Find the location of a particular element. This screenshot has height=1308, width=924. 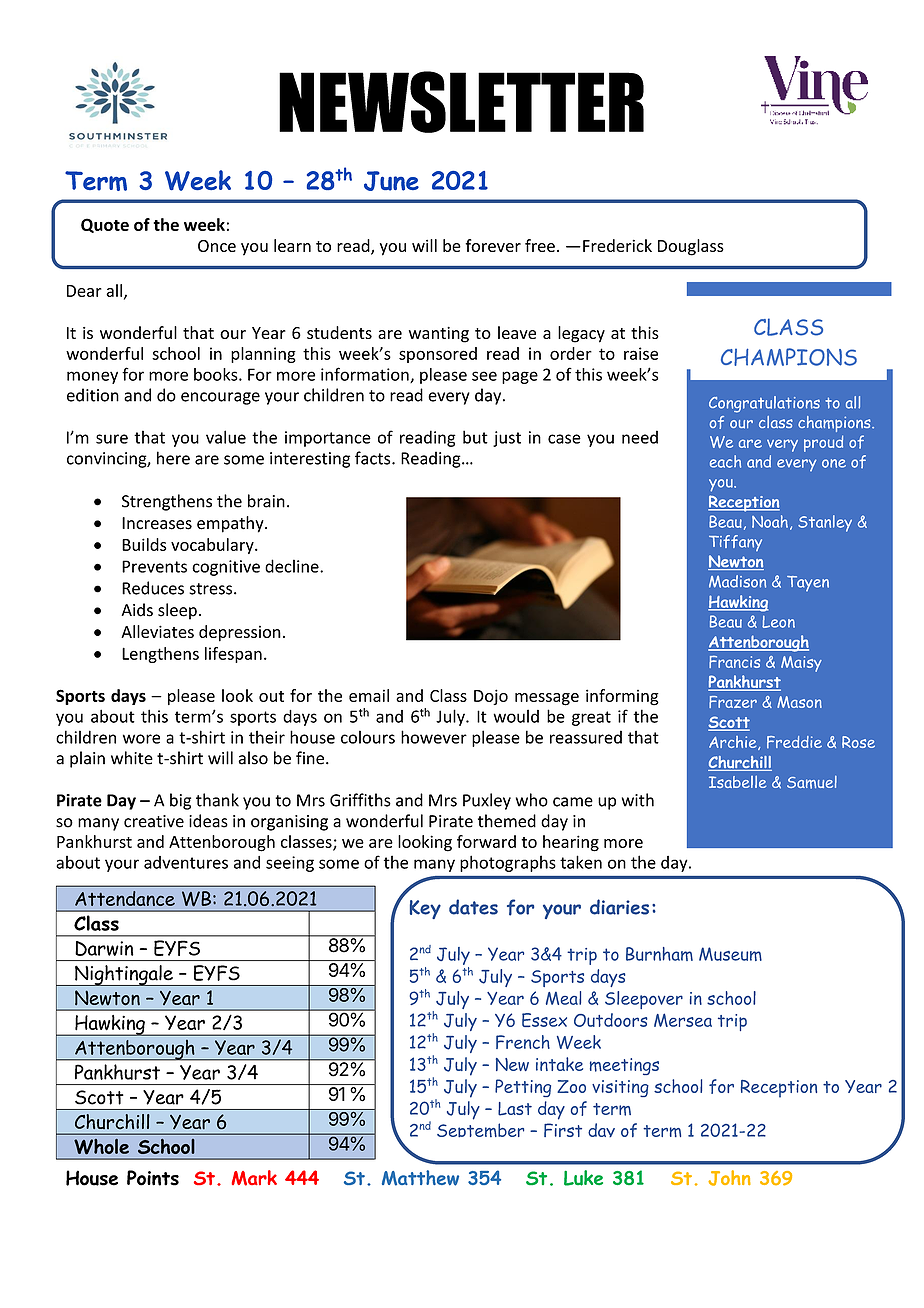

Dojo is located at coordinates (491, 697).
